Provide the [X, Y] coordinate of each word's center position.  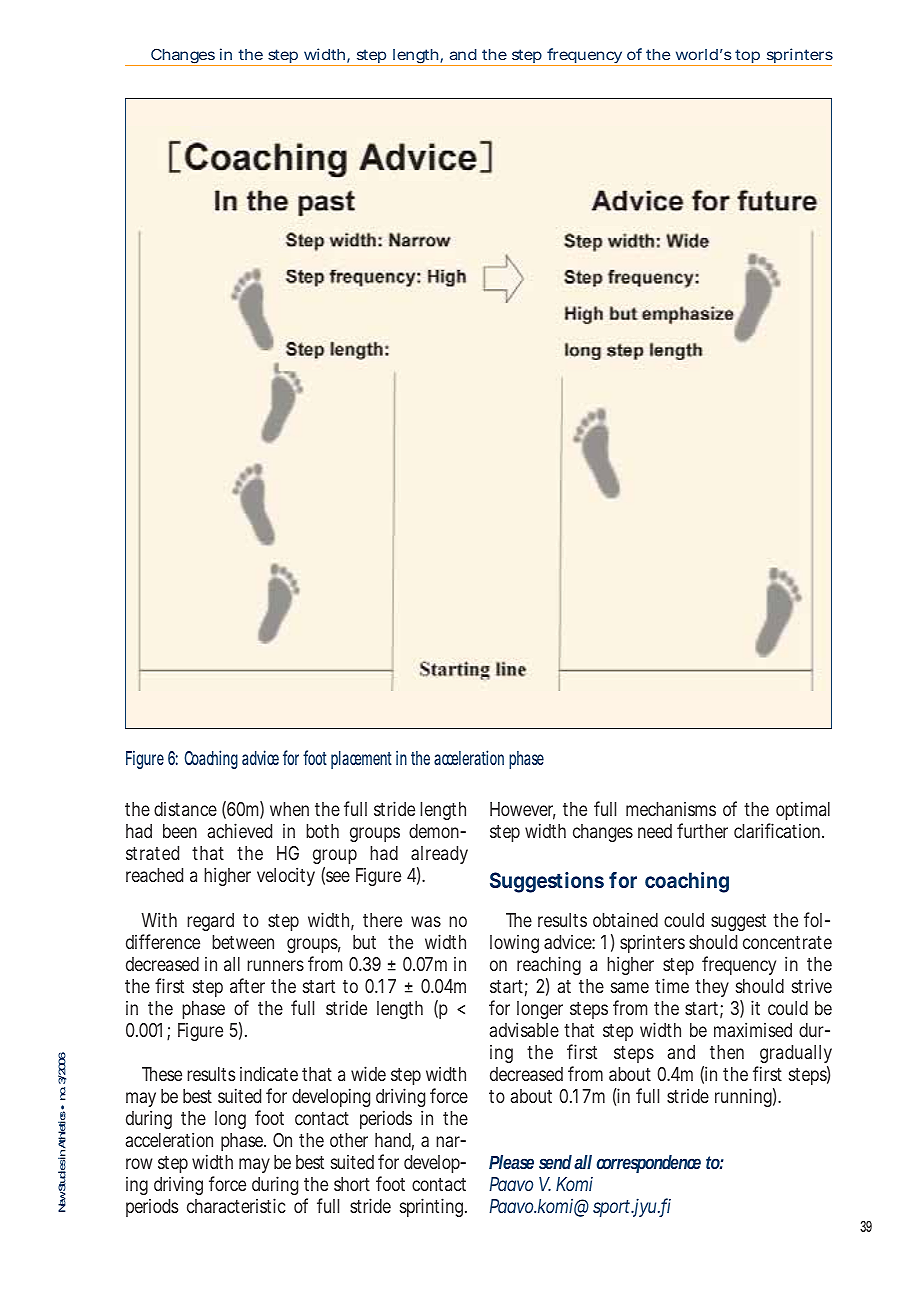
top [748, 57]
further [702, 830]
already [439, 857]
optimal [803, 810]
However [523, 810]
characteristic [236, 1205]
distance [185, 809]
